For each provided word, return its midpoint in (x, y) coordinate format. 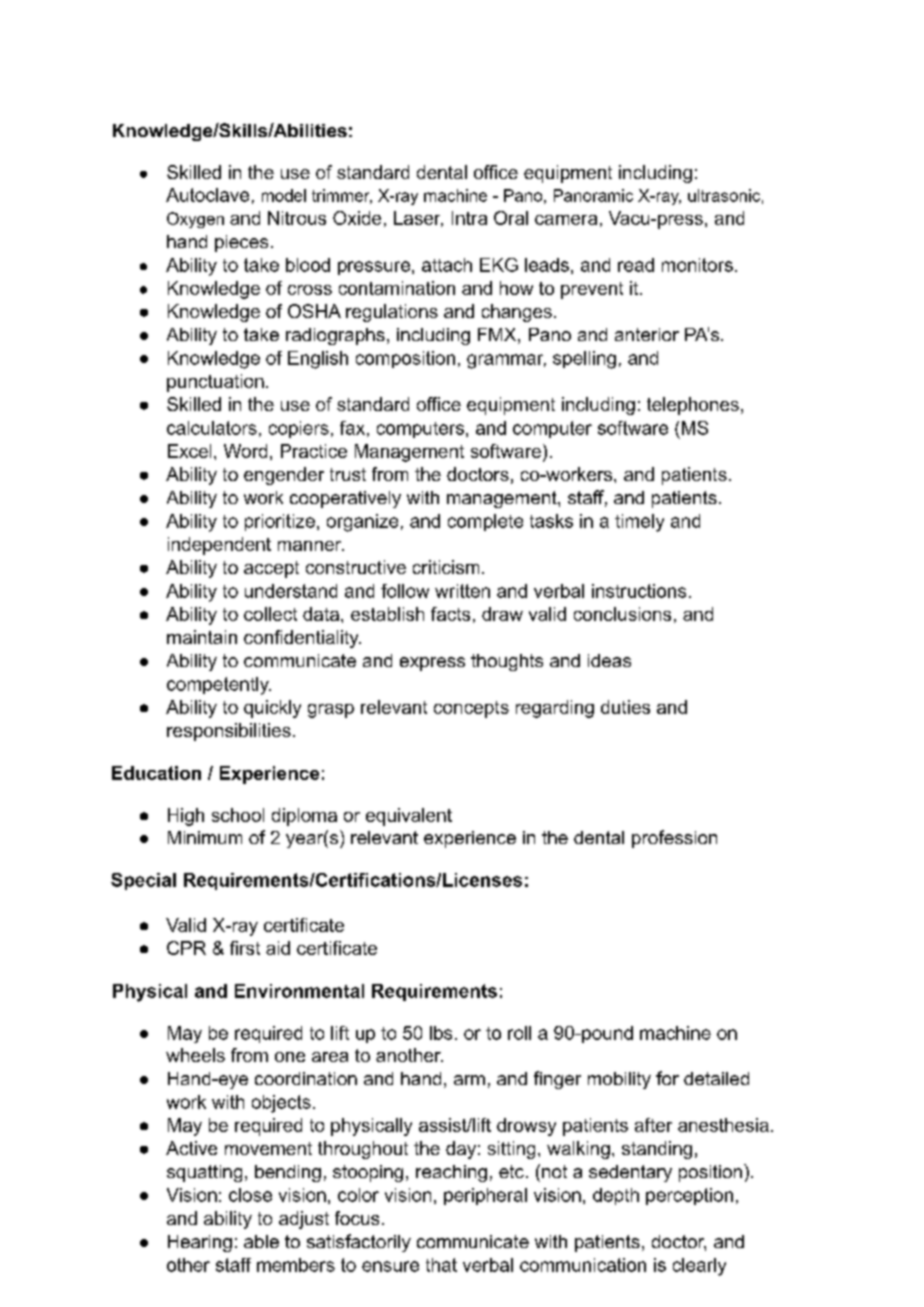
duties (625, 707)
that (441, 1265)
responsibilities (229, 732)
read (636, 265)
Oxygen (195, 220)
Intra (469, 218)
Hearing (200, 1243)
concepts (471, 709)
